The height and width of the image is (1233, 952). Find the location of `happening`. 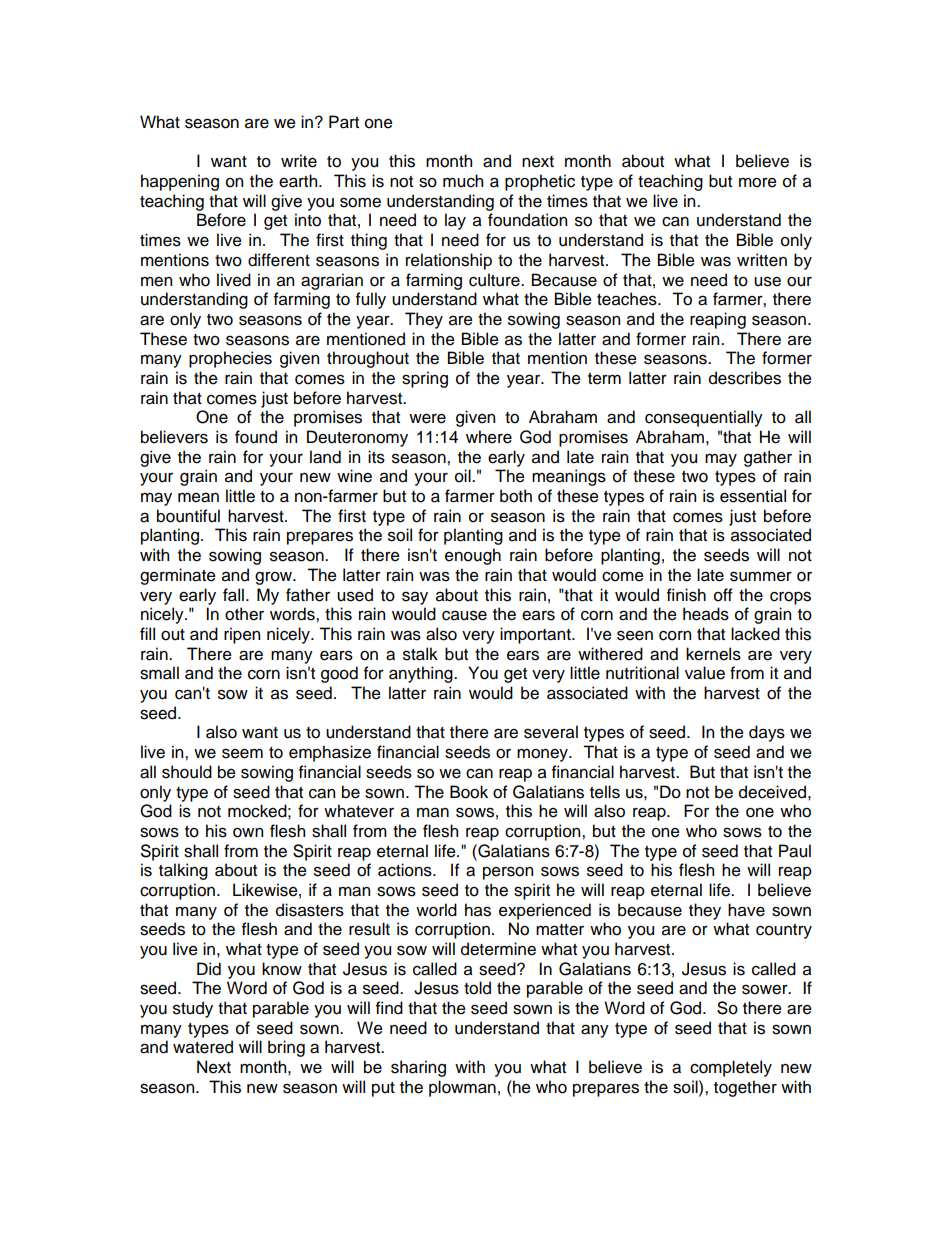

happening is located at coordinates (180, 182).
